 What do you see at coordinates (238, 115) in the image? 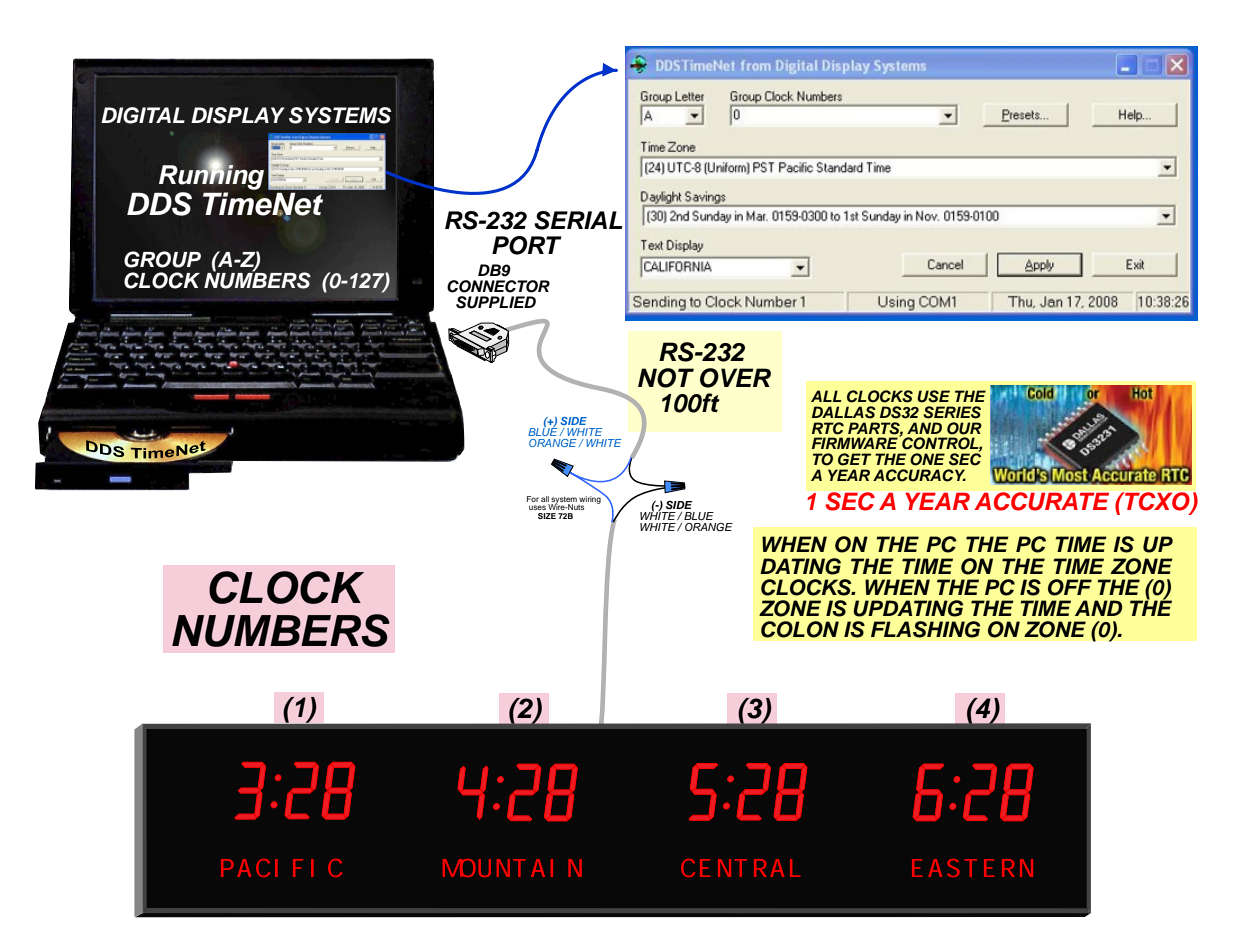
I see `DISPLAY` at bounding box center [238, 115].
